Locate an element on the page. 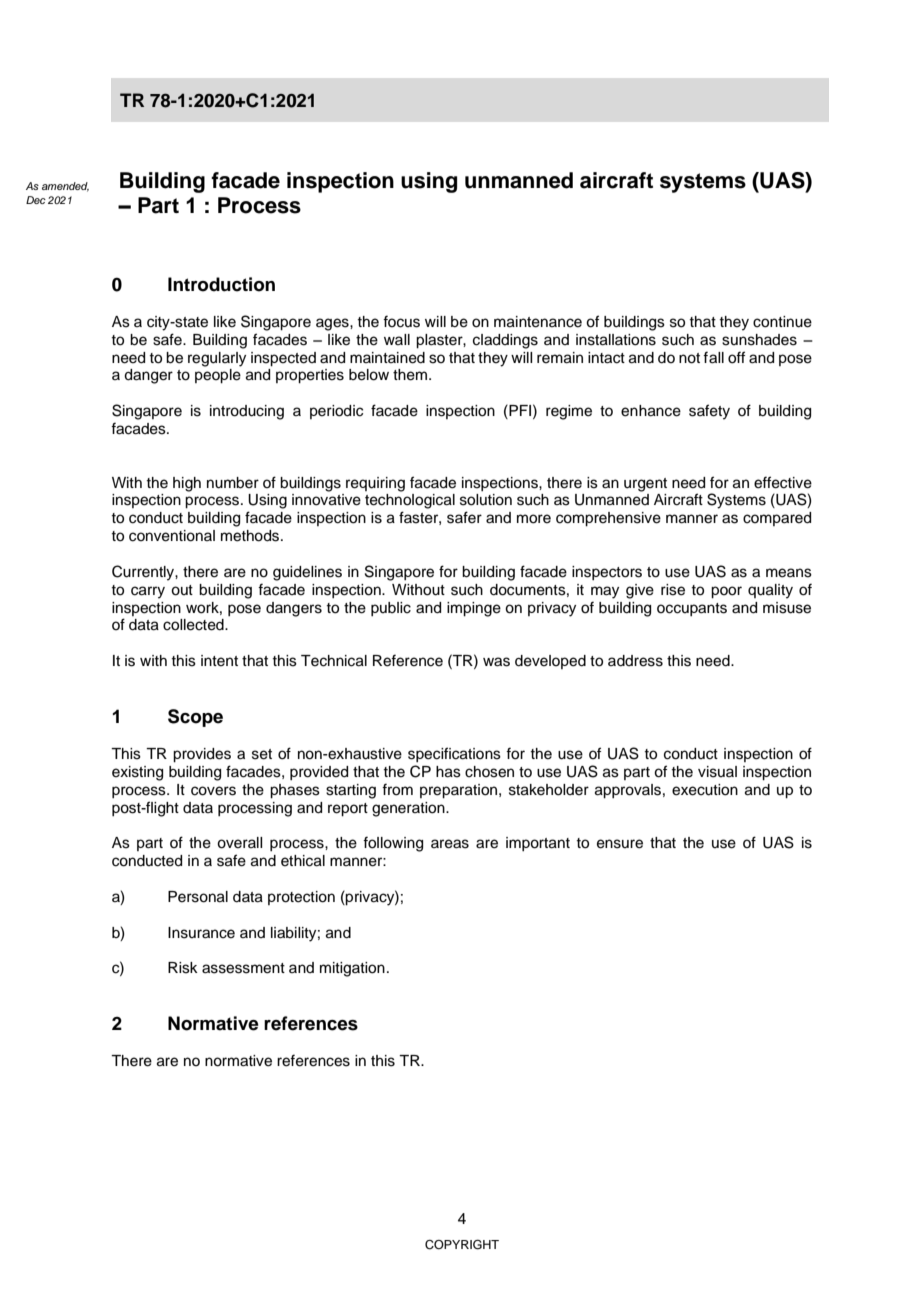 Image resolution: width=924 pixels, height=1307 pixels. continue is located at coordinates (782, 322).
